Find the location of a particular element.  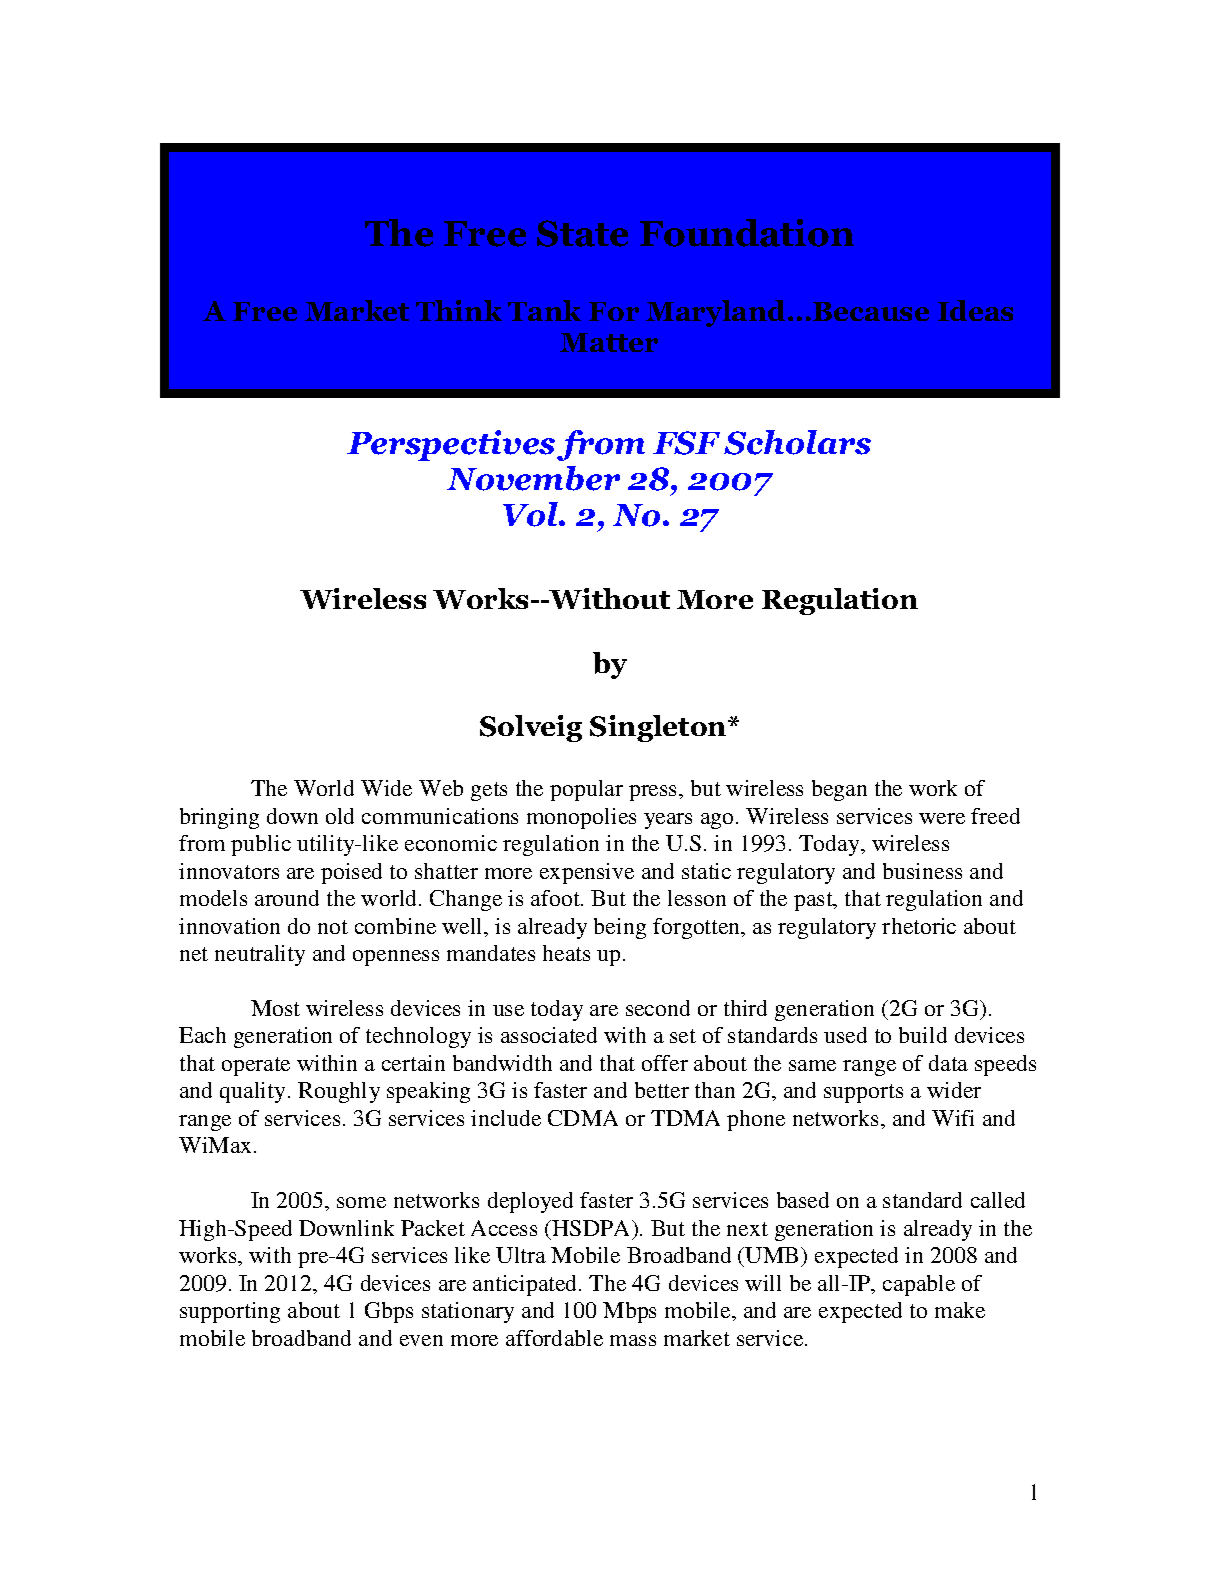

Vol is located at coordinates (531, 514).
